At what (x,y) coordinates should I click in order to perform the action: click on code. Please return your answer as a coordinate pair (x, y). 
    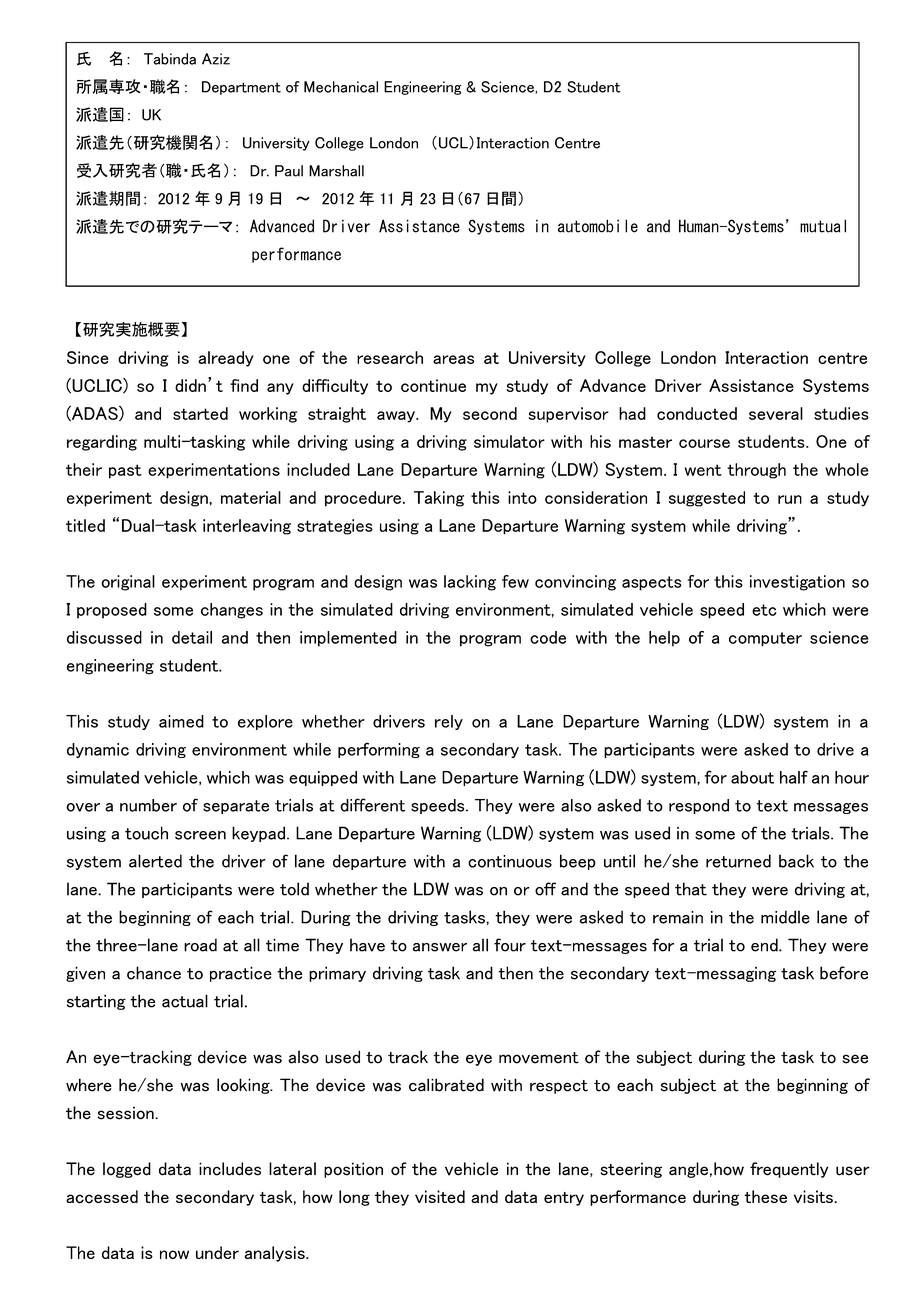
    Looking at the image, I should click on (548, 637).
